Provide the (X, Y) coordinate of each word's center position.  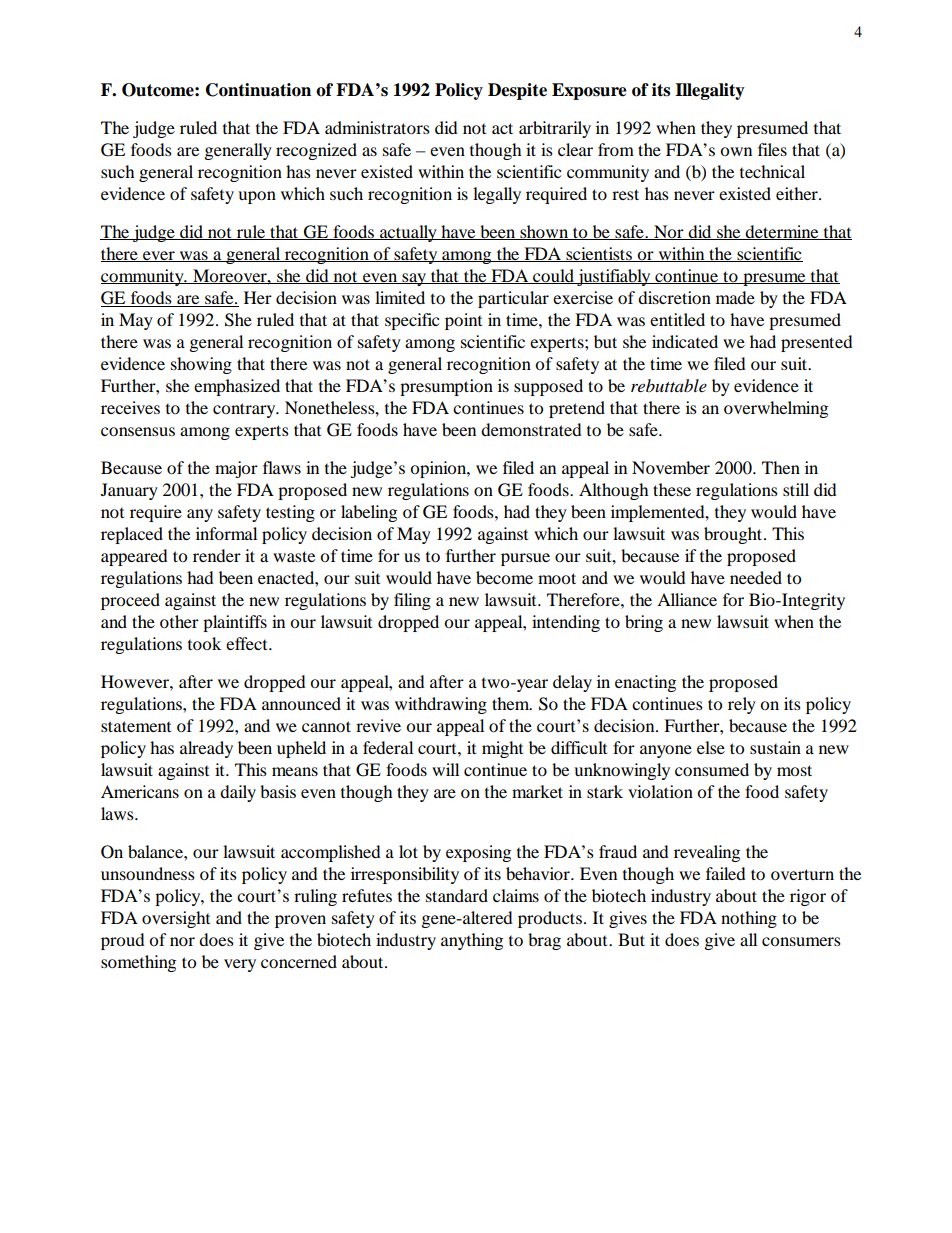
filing (412, 601)
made (735, 297)
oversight (176, 919)
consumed (712, 769)
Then (781, 467)
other (179, 621)
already (206, 749)
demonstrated (531, 429)
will (445, 769)
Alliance (687, 599)
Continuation (258, 90)
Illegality (710, 91)
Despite (517, 91)
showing (201, 365)
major (236, 469)
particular (513, 299)
